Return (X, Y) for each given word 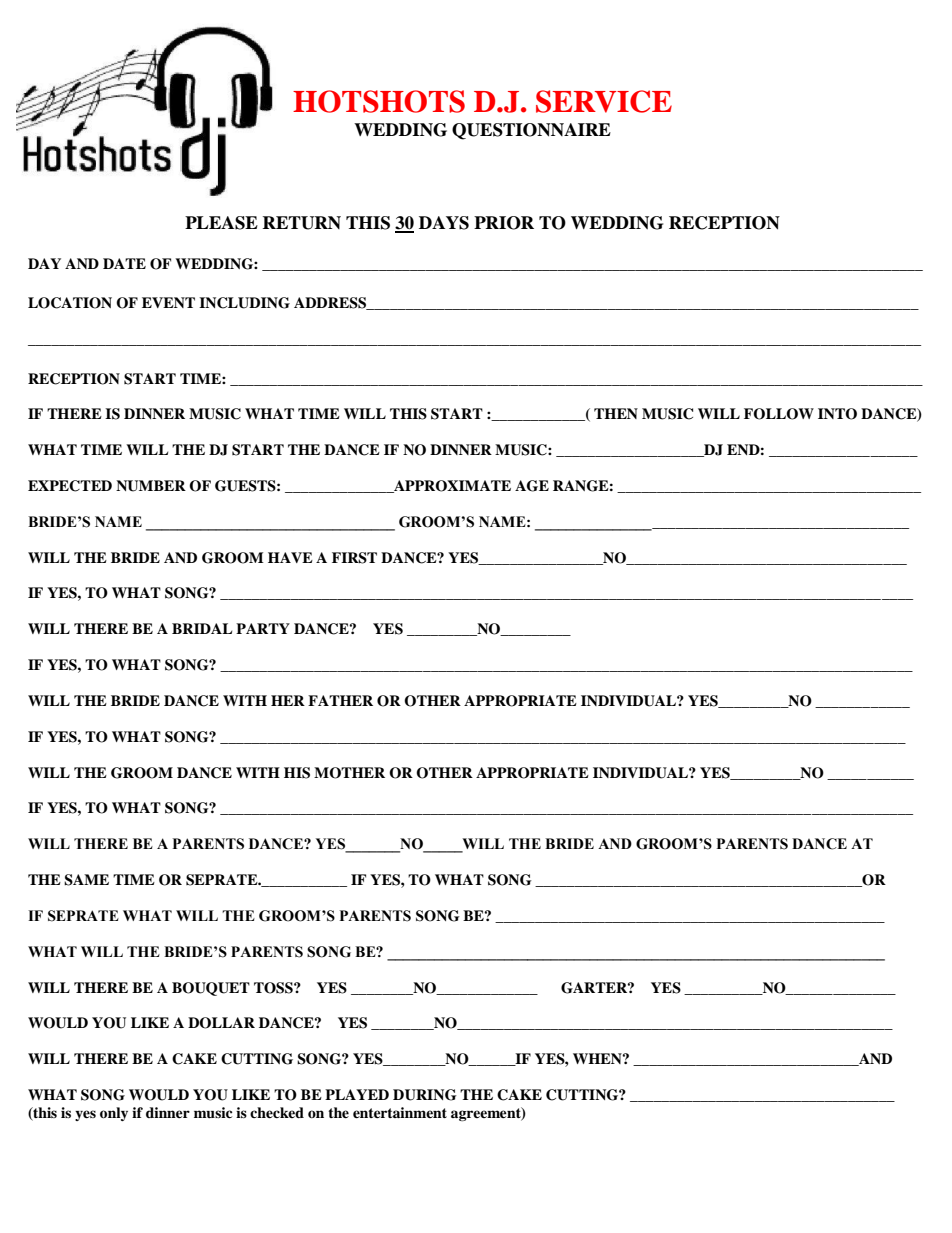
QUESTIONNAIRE (531, 131)
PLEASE (221, 223)
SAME (86, 880)
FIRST (354, 558)
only (114, 1114)
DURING (425, 1095)
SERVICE (604, 101)
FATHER (340, 700)
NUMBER (151, 486)
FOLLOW (779, 414)
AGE (532, 486)
